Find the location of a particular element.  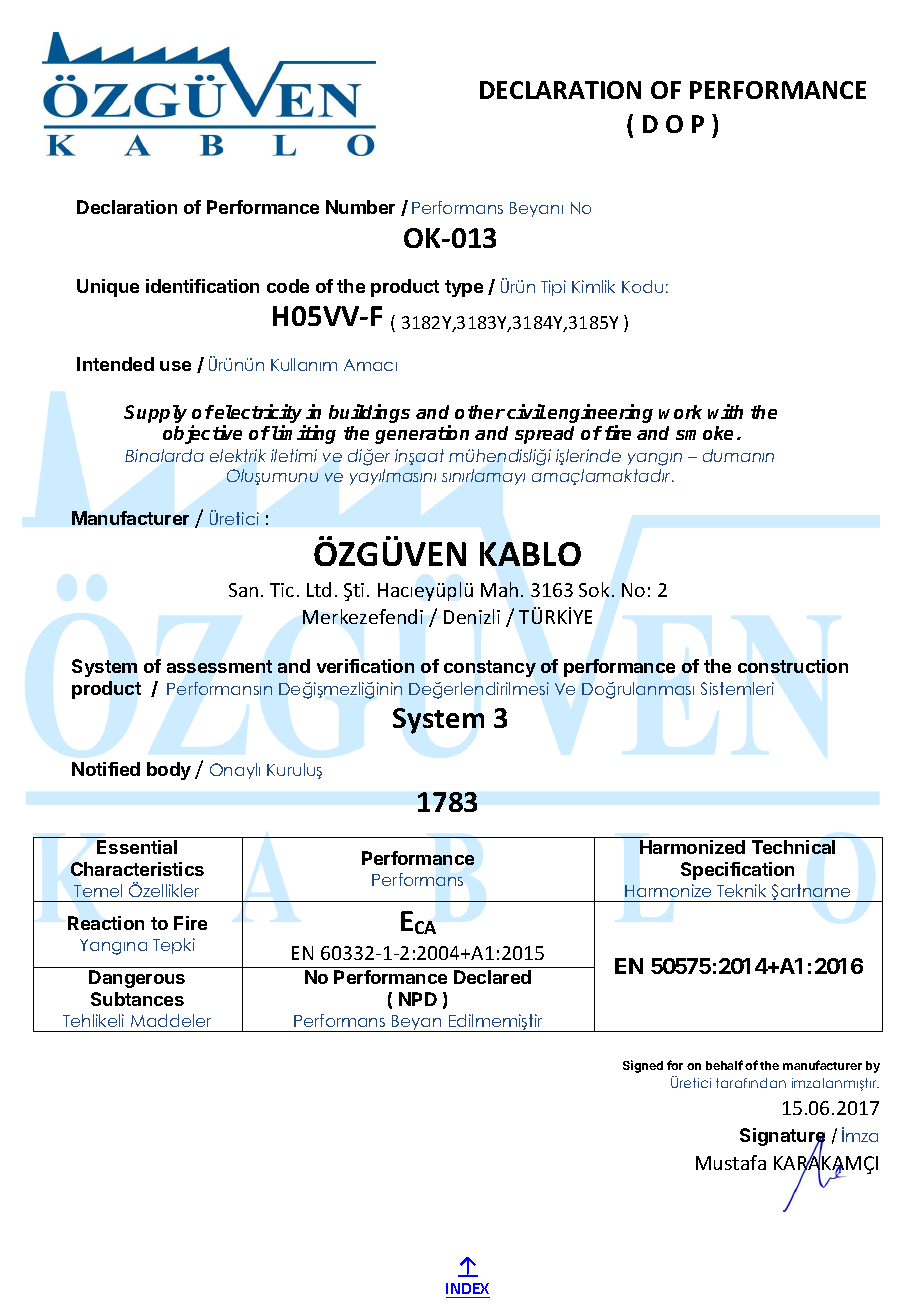

generation is located at coordinates (422, 434).
